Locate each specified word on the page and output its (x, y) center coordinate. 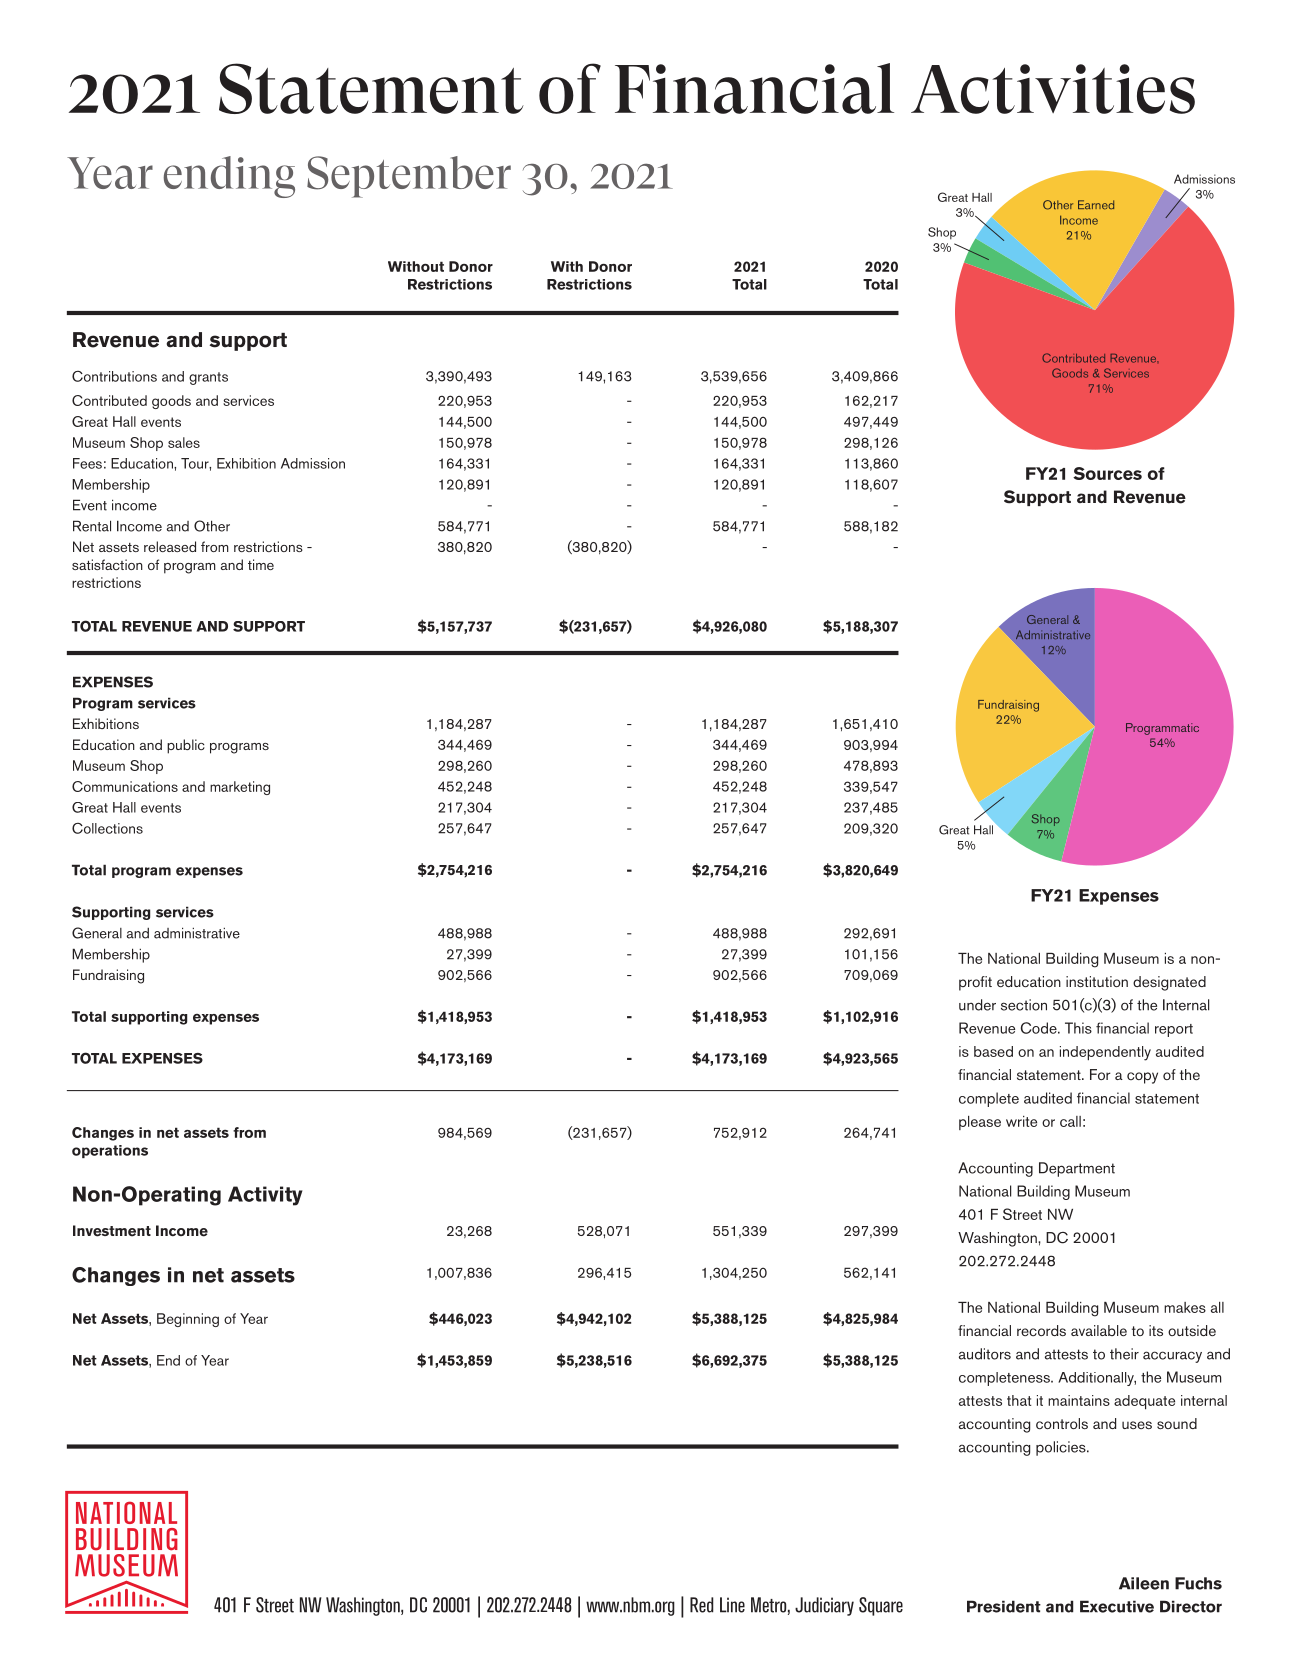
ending (229, 177)
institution (1097, 981)
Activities (1053, 89)
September (409, 177)
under (977, 1005)
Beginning (188, 1320)
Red (702, 1605)
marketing (240, 788)
